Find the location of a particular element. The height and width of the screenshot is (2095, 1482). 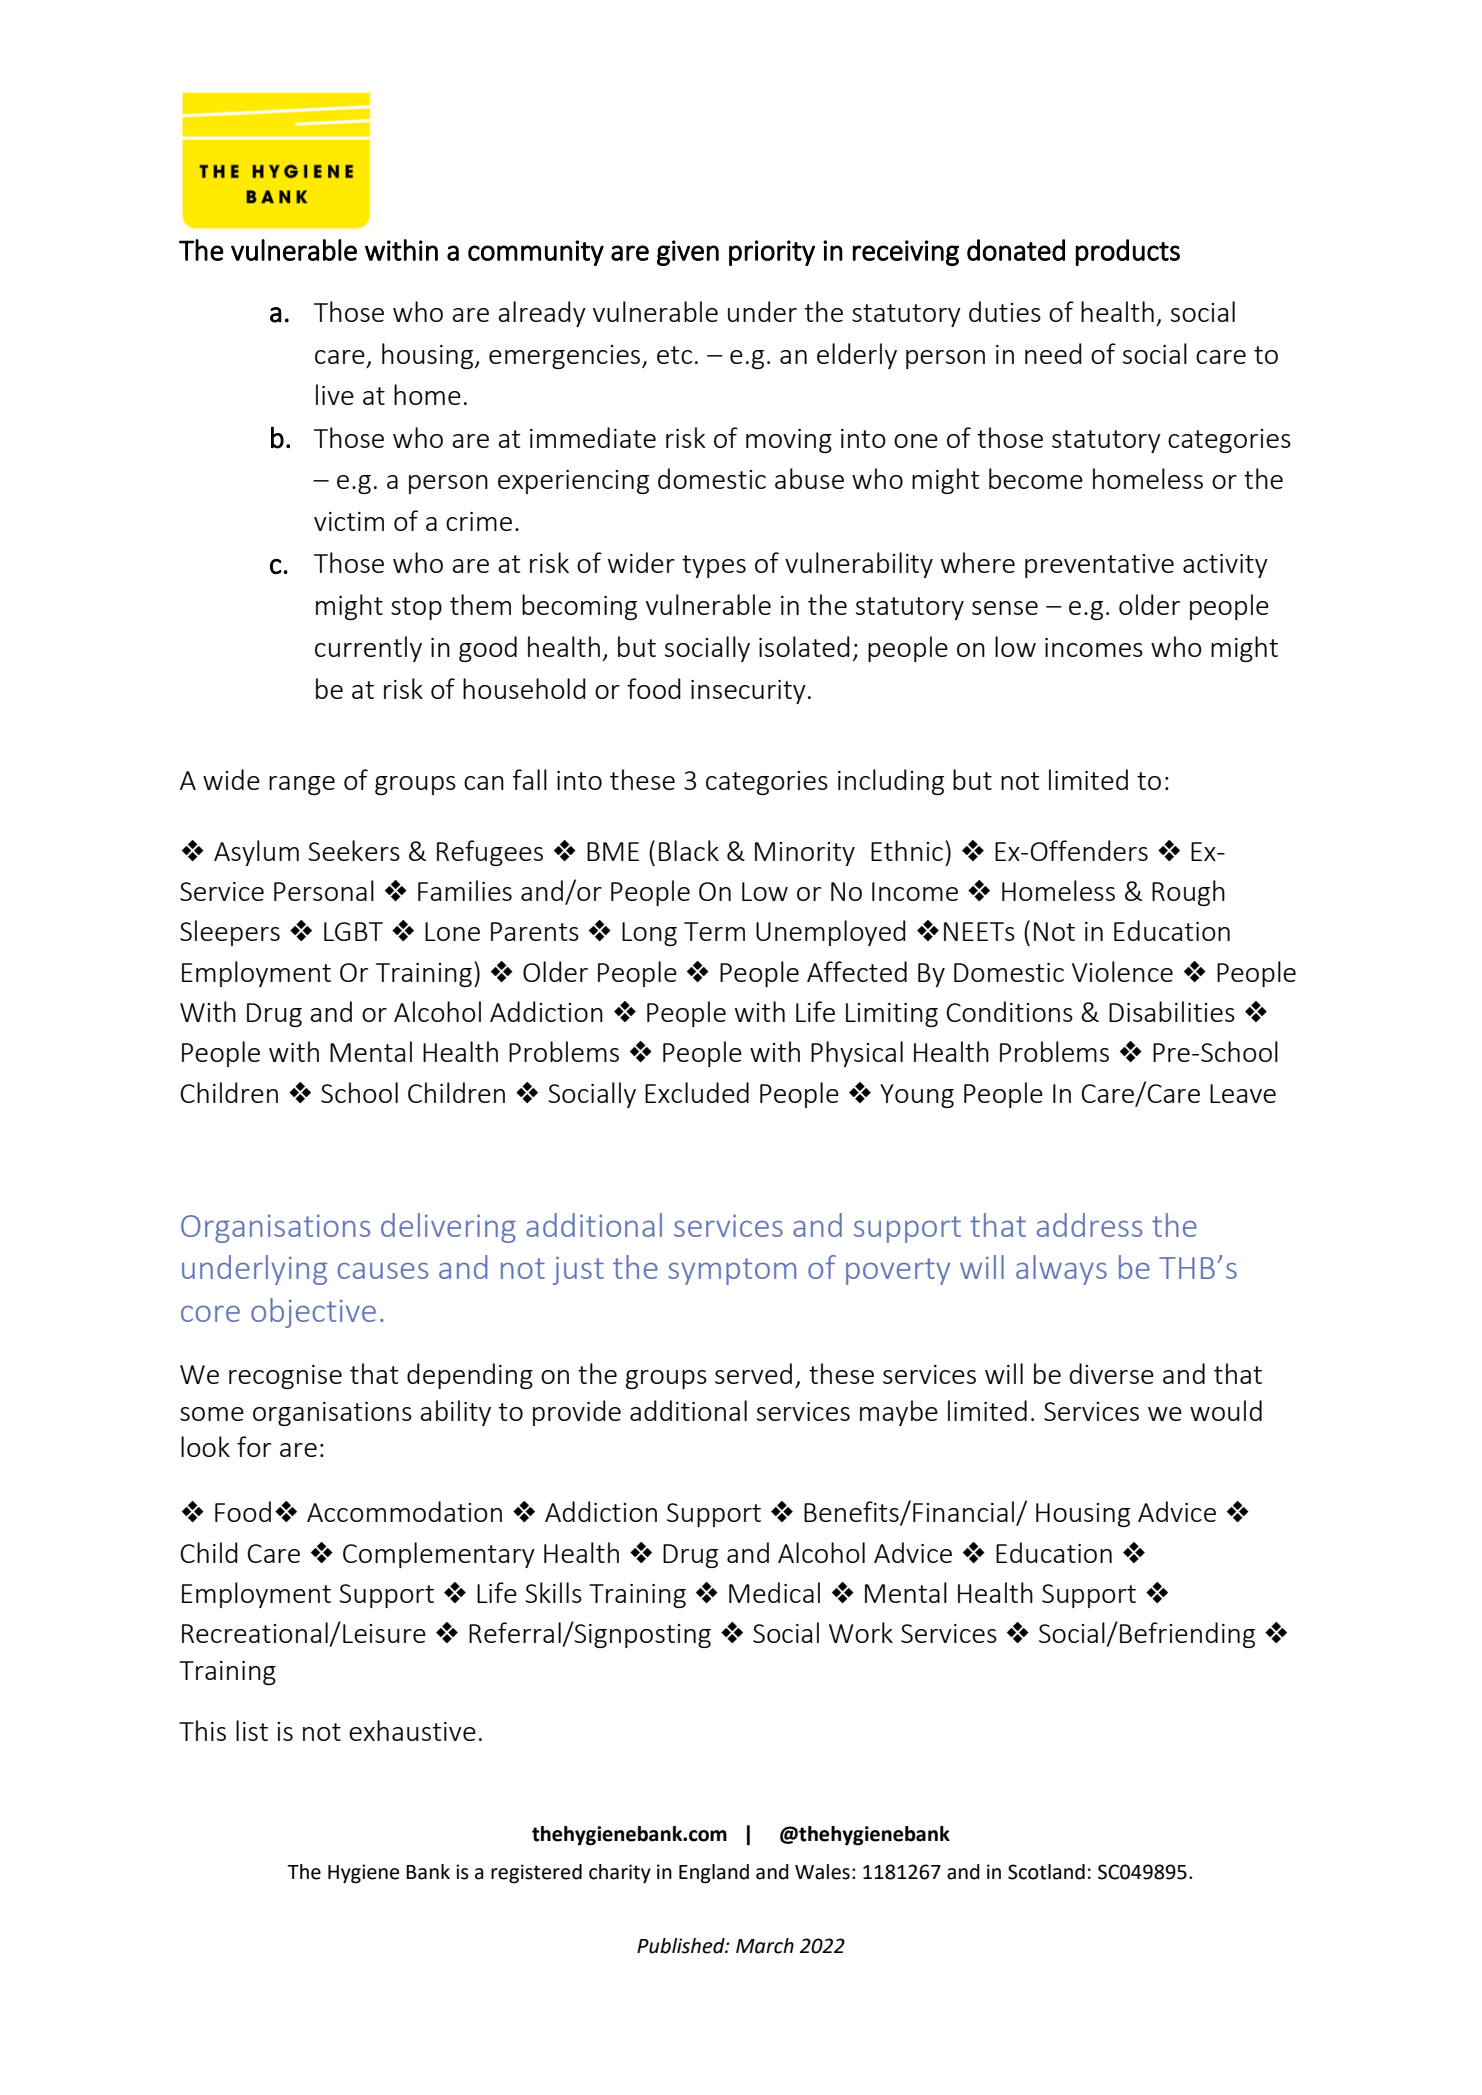

LGBT is located at coordinates (353, 931).
